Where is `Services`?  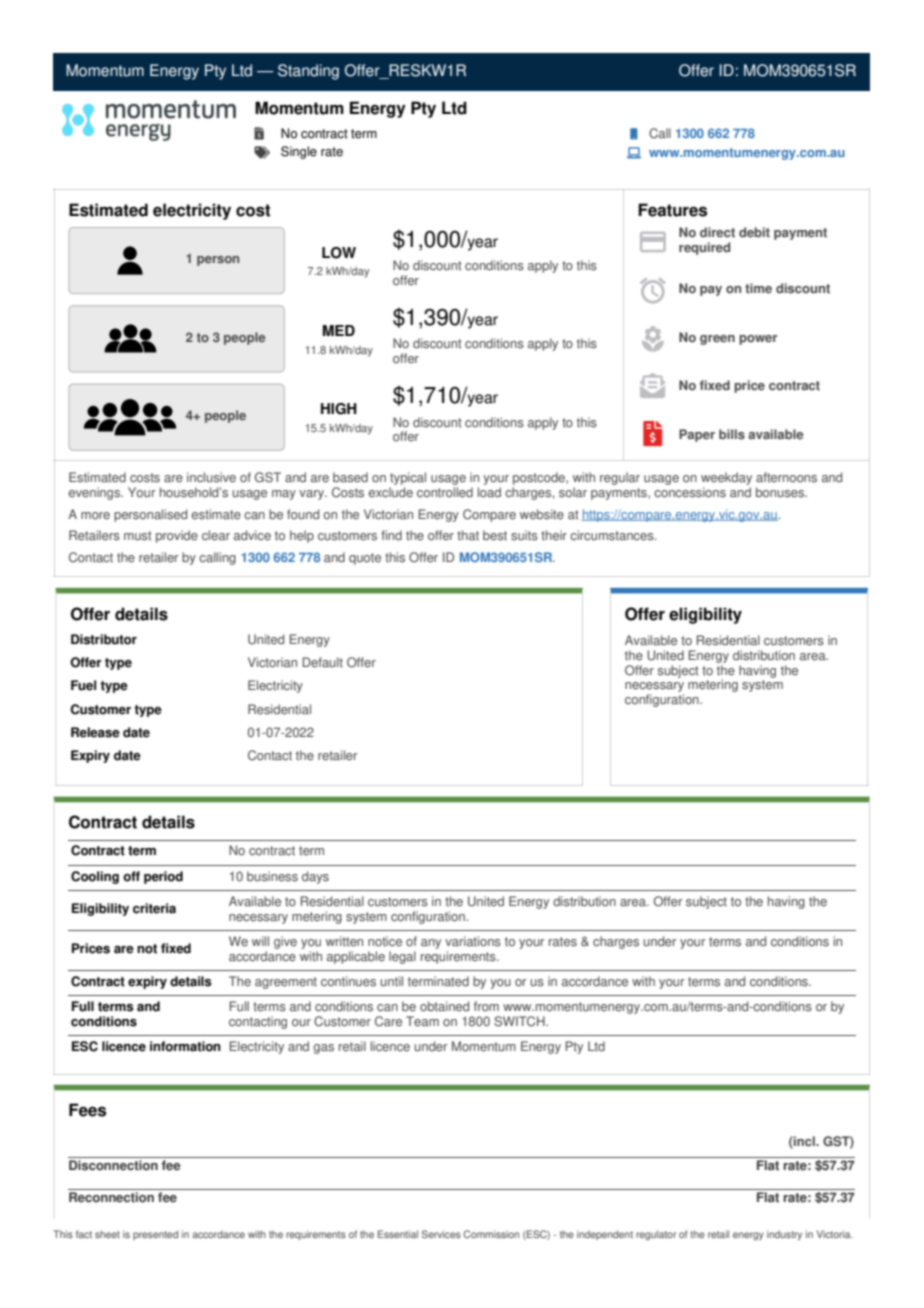
Services is located at coordinates (441, 1234).
